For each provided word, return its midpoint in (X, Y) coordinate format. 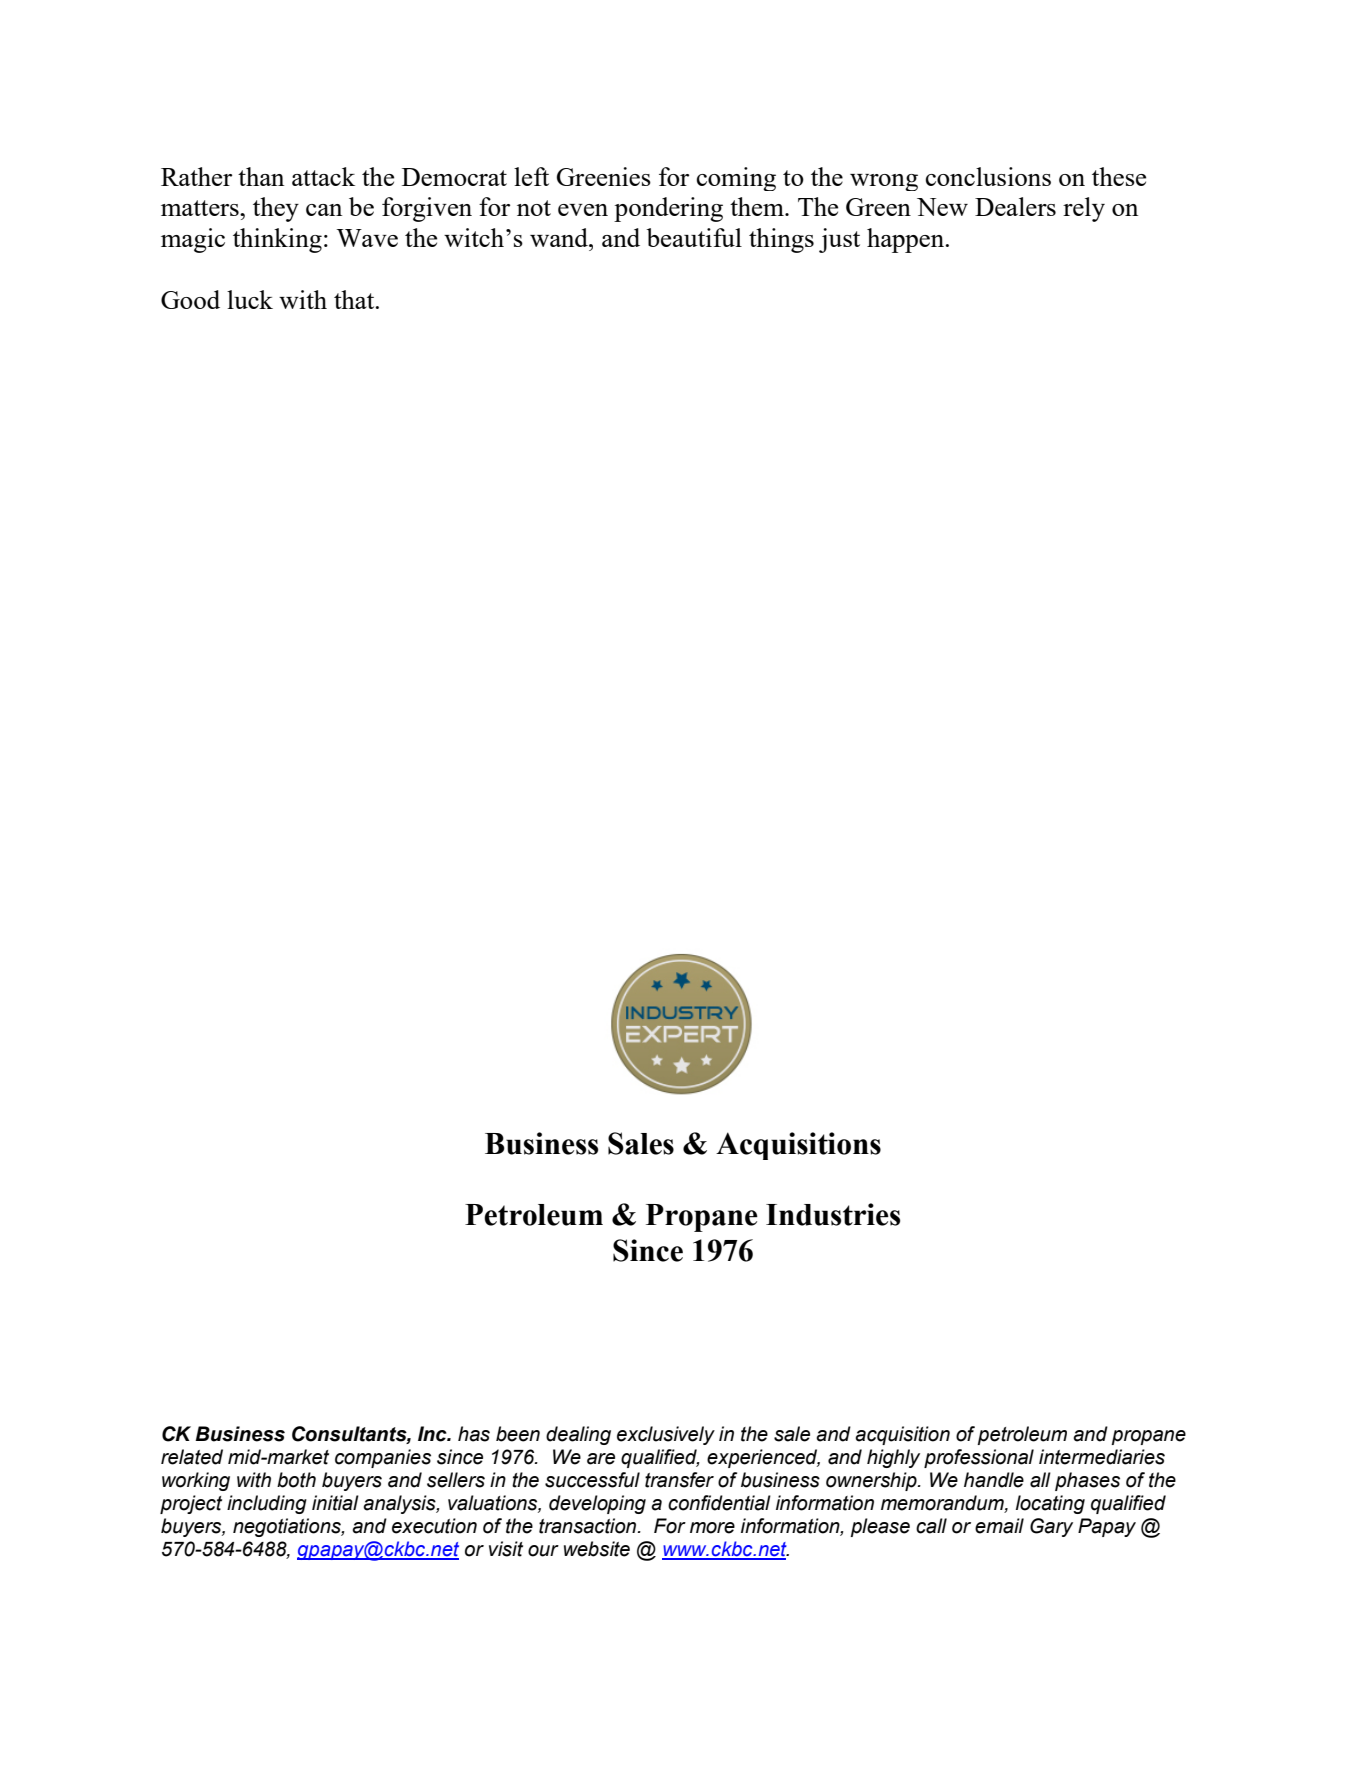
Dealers (1015, 206)
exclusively (666, 1435)
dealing (578, 1435)
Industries (833, 1214)
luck (250, 299)
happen (907, 240)
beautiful (694, 237)
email (999, 1526)
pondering (668, 209)
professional (979, 1458)
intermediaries (1102, 1457)
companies (383, 1458)
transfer (679, 1480)
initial (335, 1503)
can (324, 210)
